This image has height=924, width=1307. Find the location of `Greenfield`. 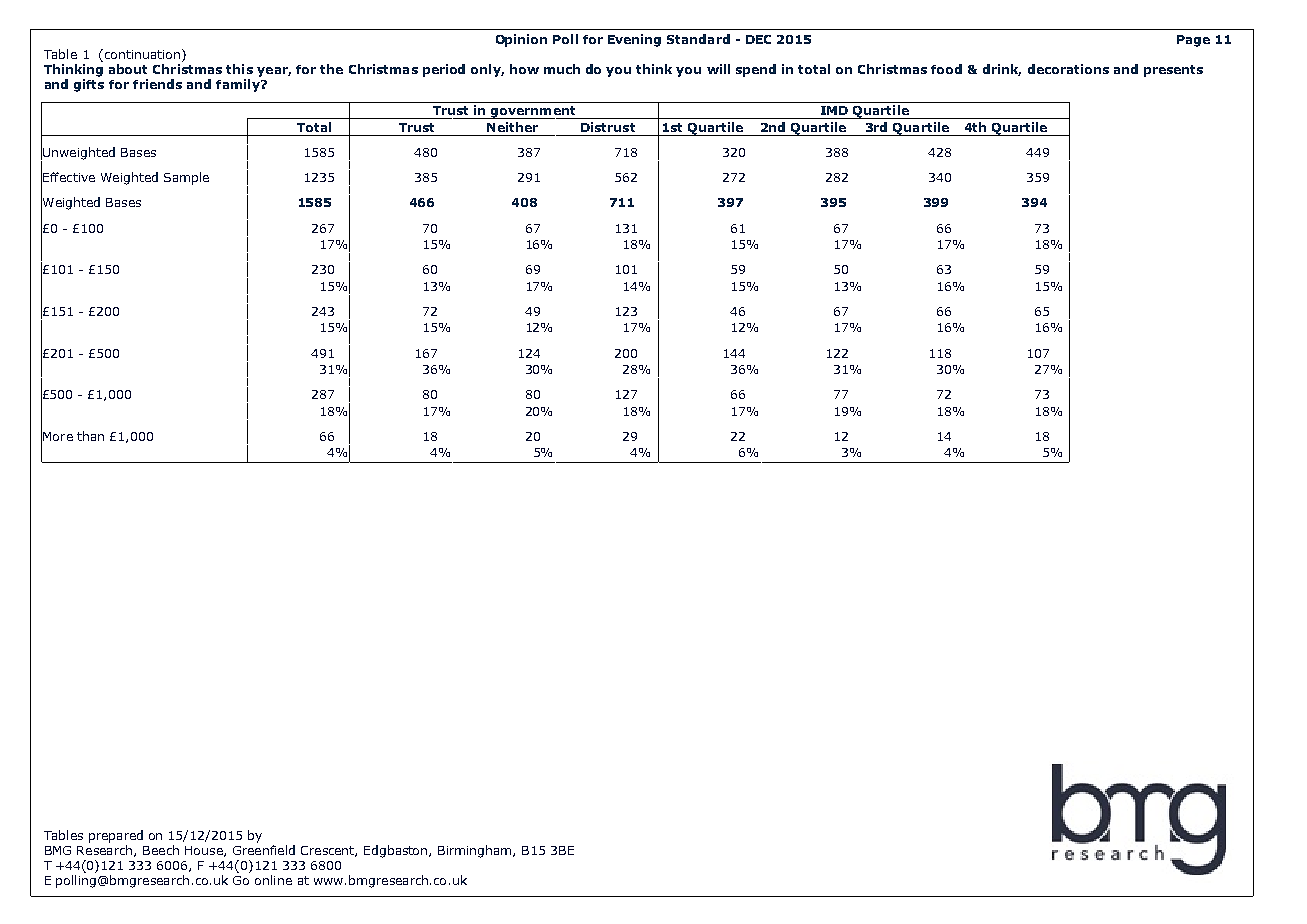

Greenfield is located at coordinates (264, 850).
